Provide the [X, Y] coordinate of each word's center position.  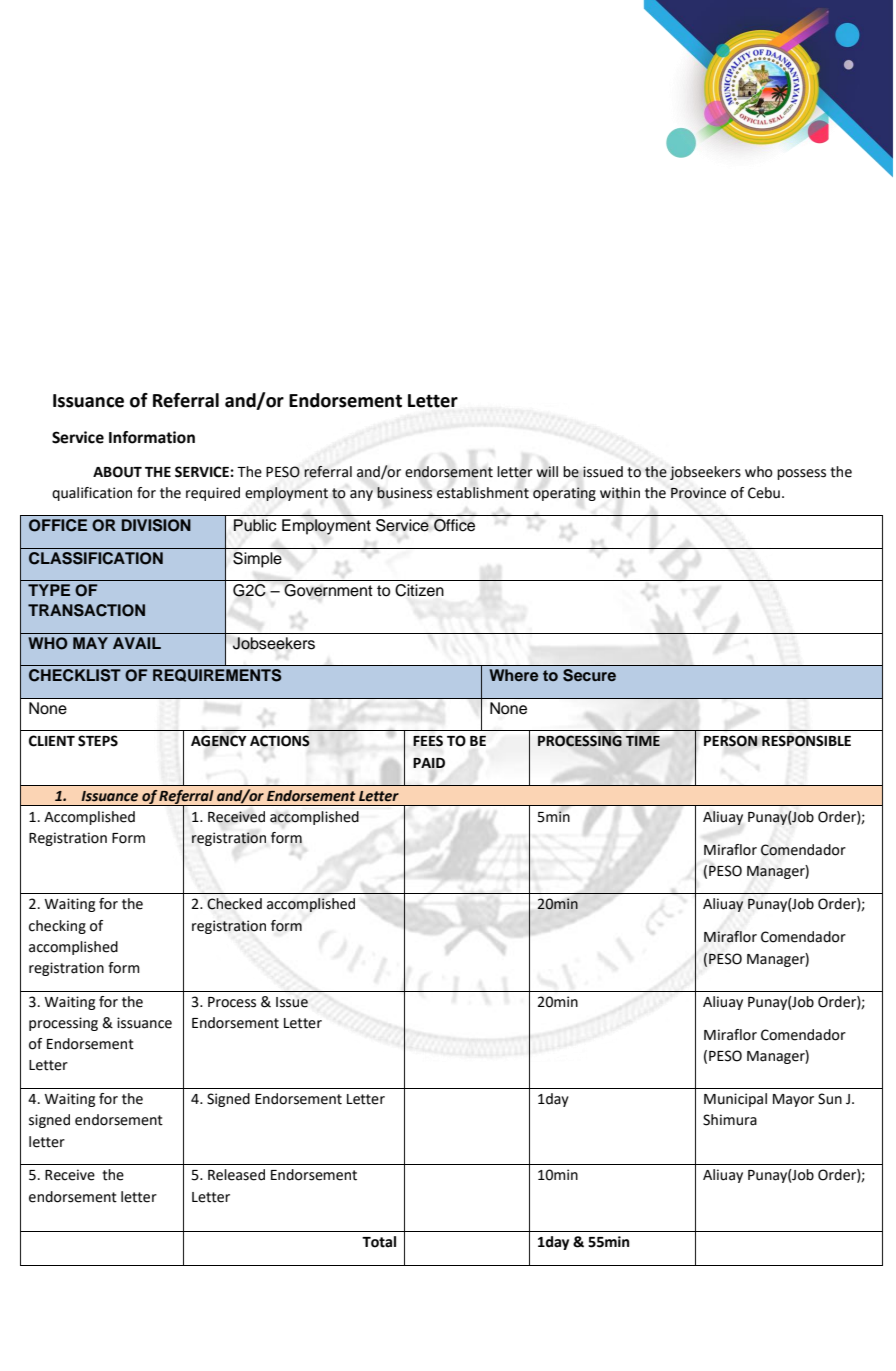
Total [379, 1242]
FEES [428, 740]
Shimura [730, 1120]
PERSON [731, 741]
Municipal [735, 1100]
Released [236, 1175]
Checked [234, 904]
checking [57, 927]
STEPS [98, 741]
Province [698, 493]
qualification [92, 494]
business [404, 493]
